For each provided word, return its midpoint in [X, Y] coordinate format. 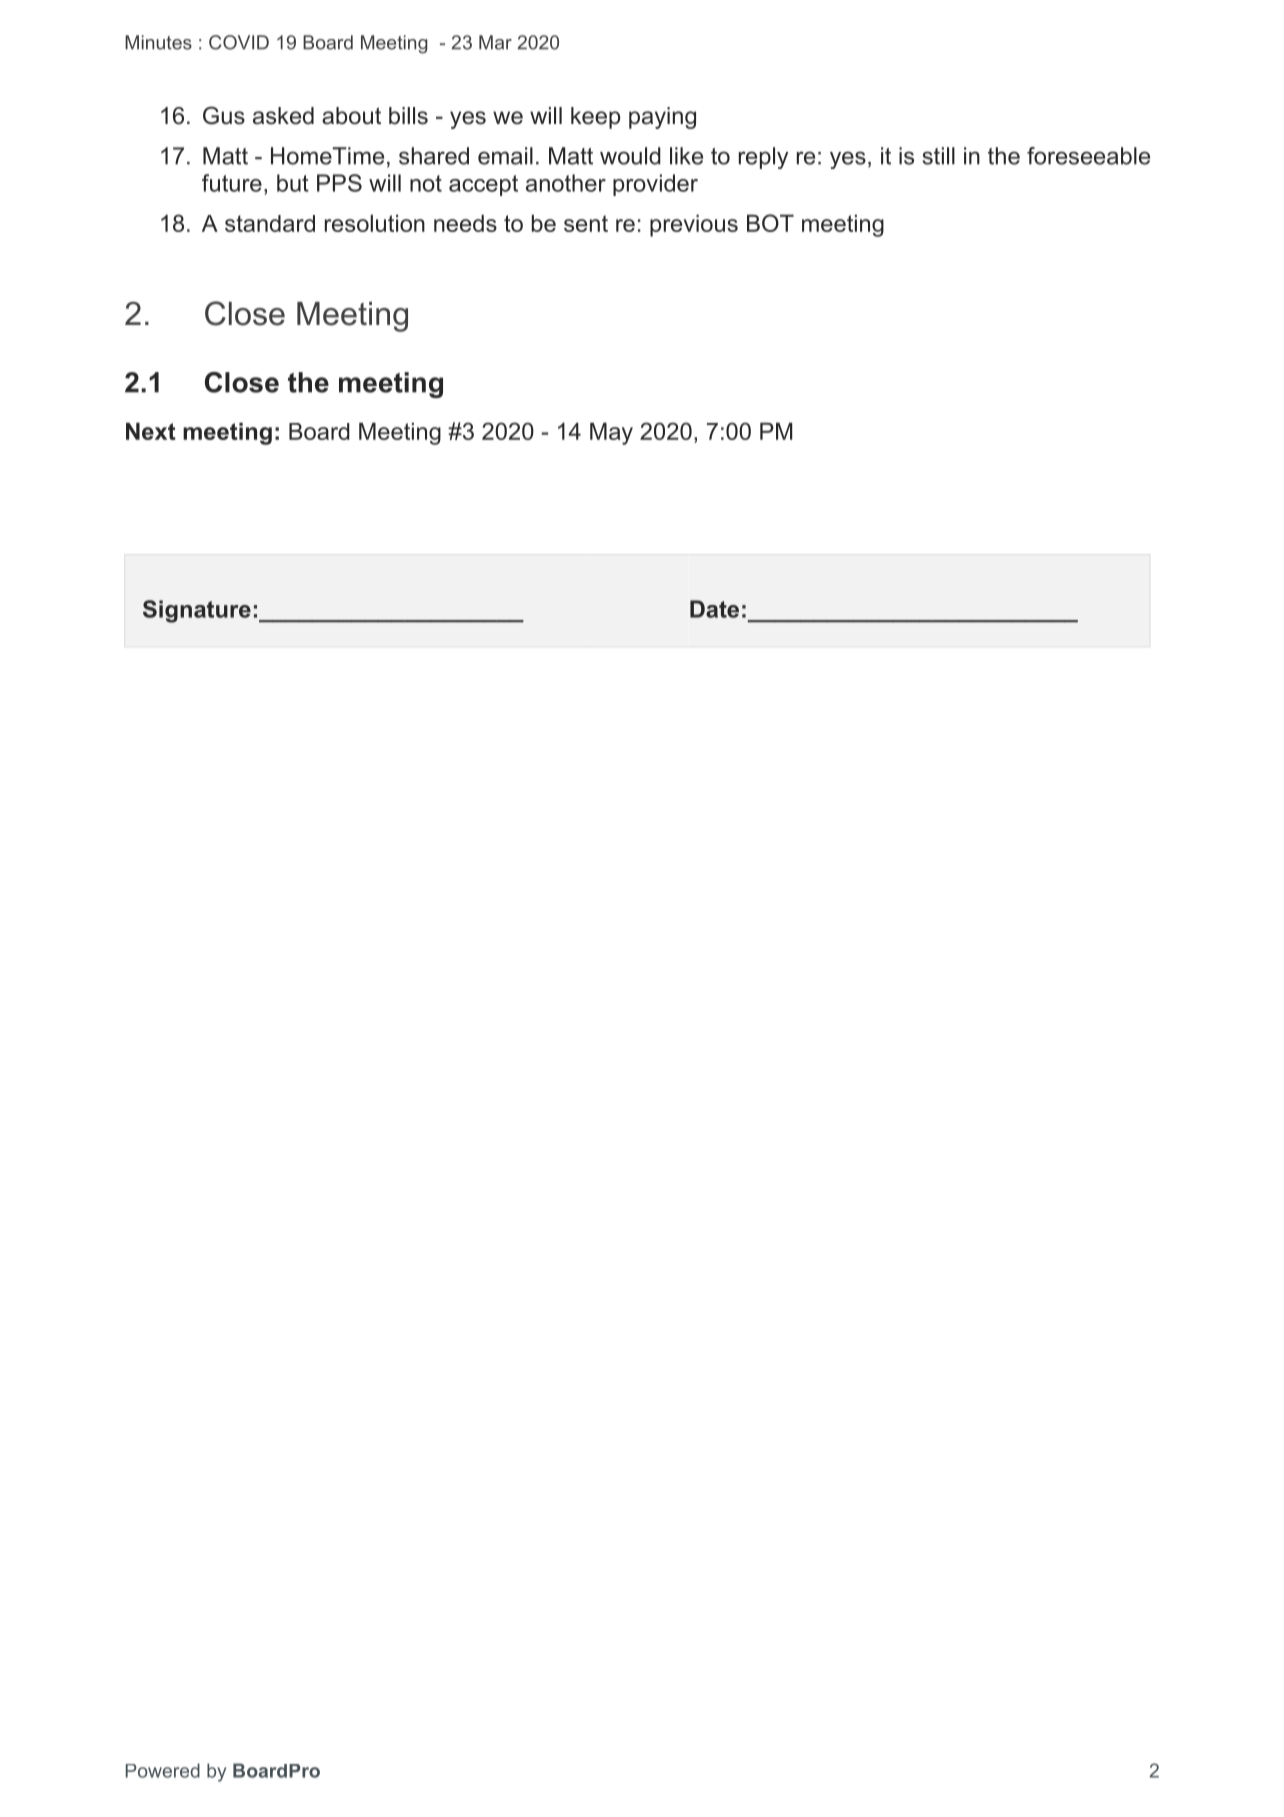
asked [283, 116]
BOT [770, 223]
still [939, 156]
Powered [163, 1770]
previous [694, 225]
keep [595, 118]
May [611, 433]
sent [586, 223]
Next [151, 431]
